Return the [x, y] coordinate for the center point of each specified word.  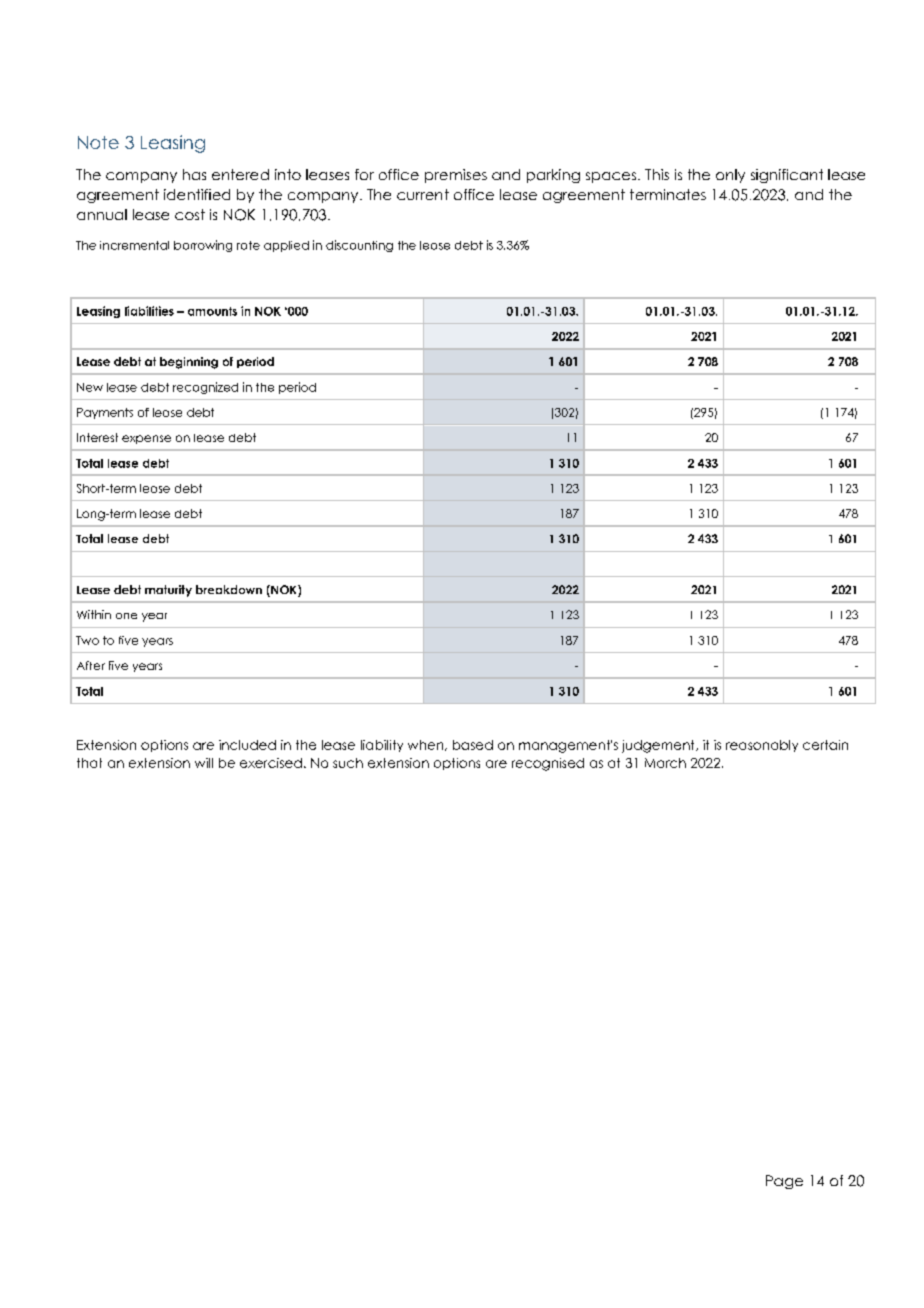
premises [456, 176]
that [89, 763]
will [204, 763]
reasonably [762, 746]
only [730, 176]
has [194, 174]
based [473, 745]
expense [146, 439]
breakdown [229, 589]
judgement [659, 746]
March [665, 763]
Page [784, 1182]
